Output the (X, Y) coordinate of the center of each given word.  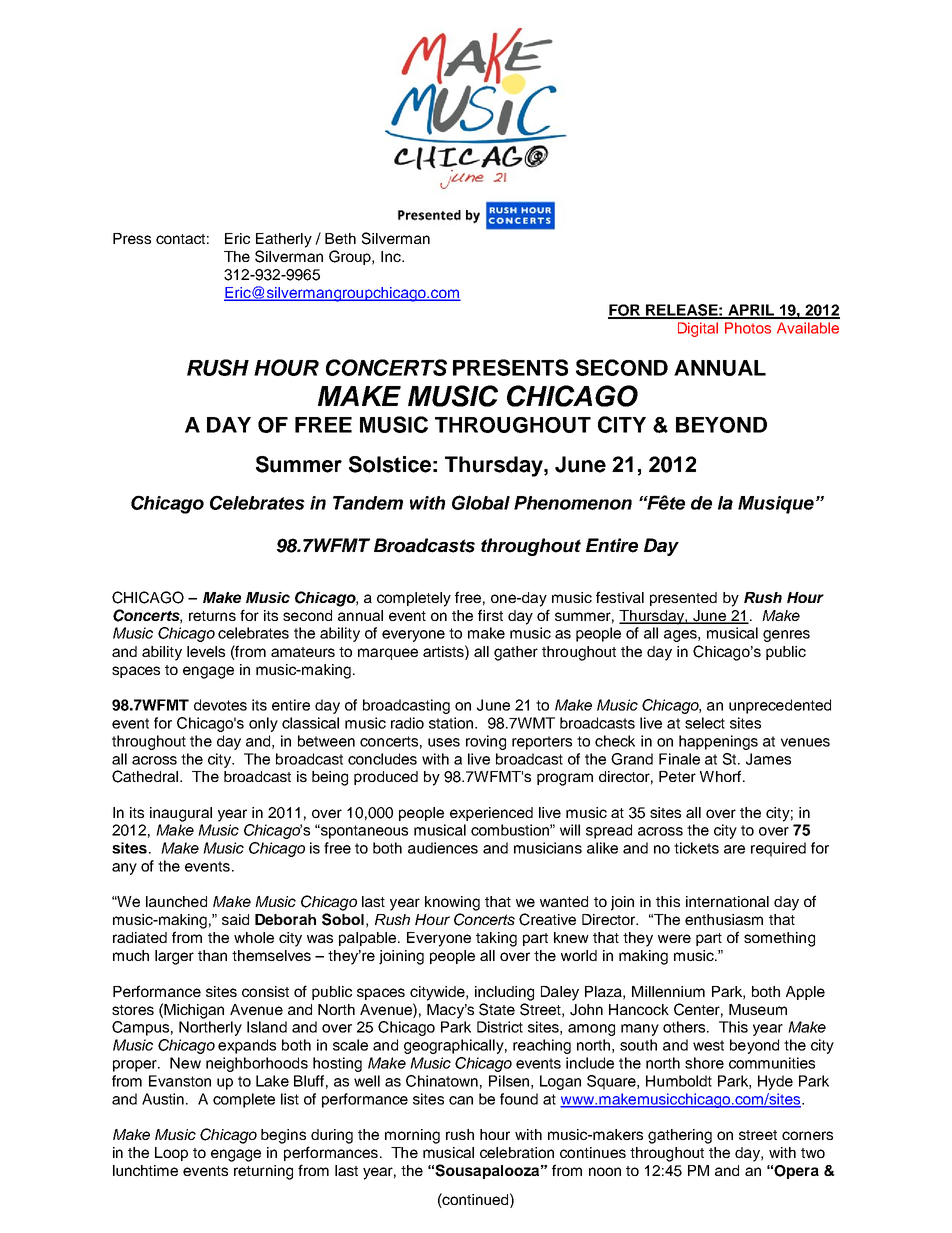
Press (132, 238)
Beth (340, 238)
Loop (171, 1154)
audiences (443, 848)
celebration (517, 1152)
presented (683, 599)
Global (481, 502)
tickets (696, 848)
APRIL (752, 311)
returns (212, 616)
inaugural (181, 814)
